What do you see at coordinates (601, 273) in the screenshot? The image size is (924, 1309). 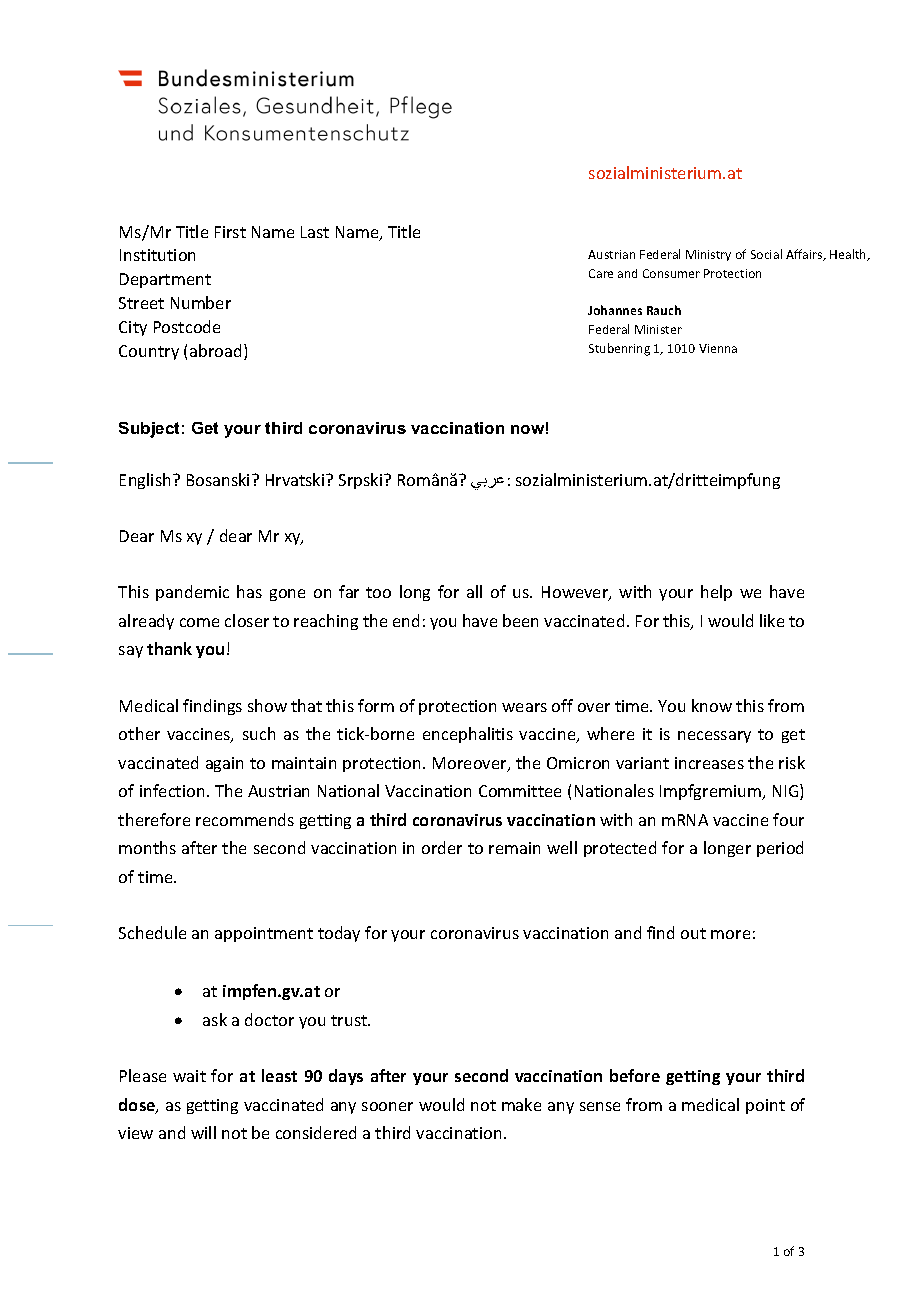 I see `Care` at bounding box center [601, 273].
